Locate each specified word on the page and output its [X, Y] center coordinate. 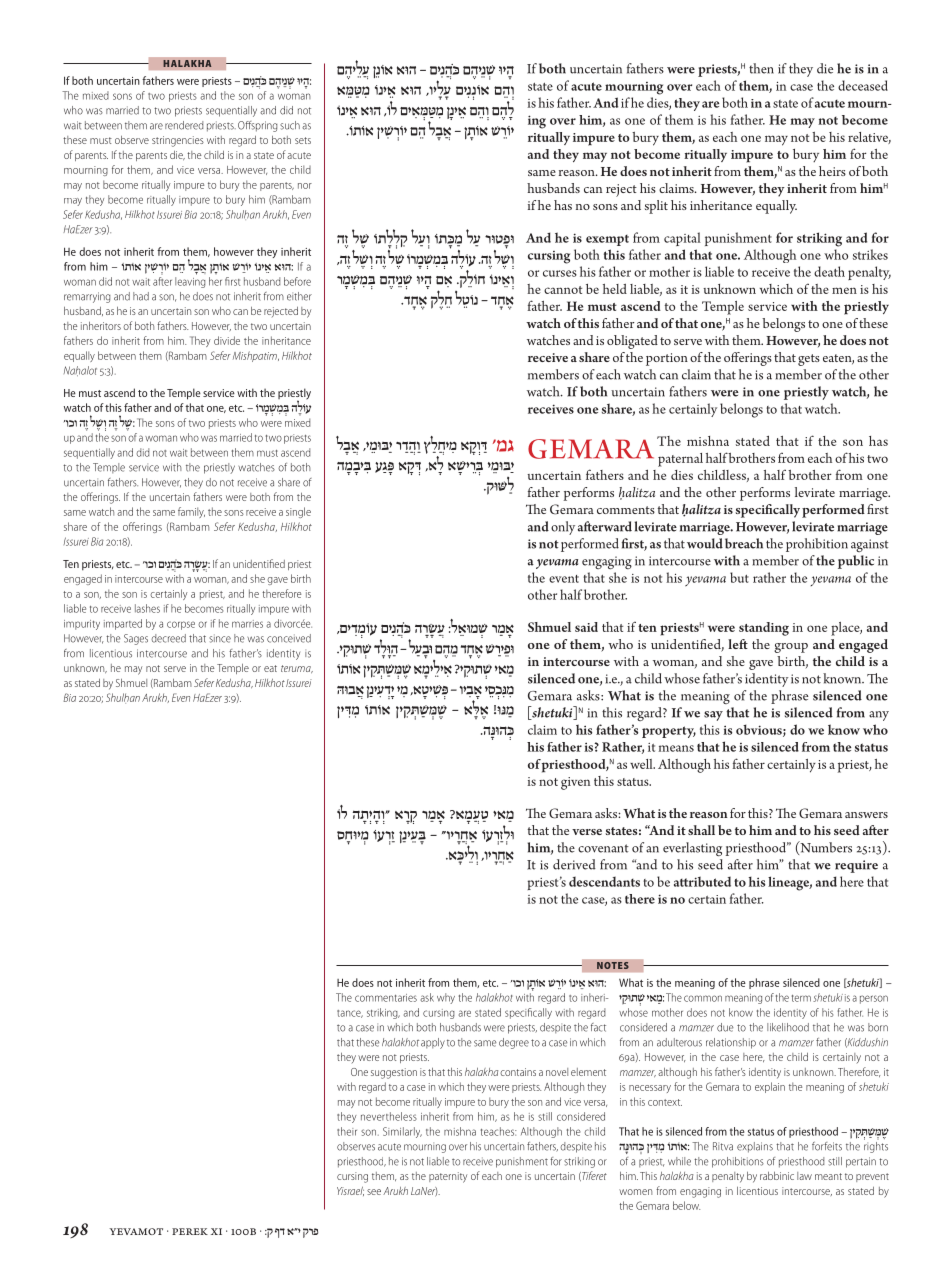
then [761, 68]
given [575, 783]
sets [303, 140]
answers [866, 815]
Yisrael [350, 1191]
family [191, 512]
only [563, 528]
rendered [184, 125]
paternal [680, 460]
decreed [168, 638]
